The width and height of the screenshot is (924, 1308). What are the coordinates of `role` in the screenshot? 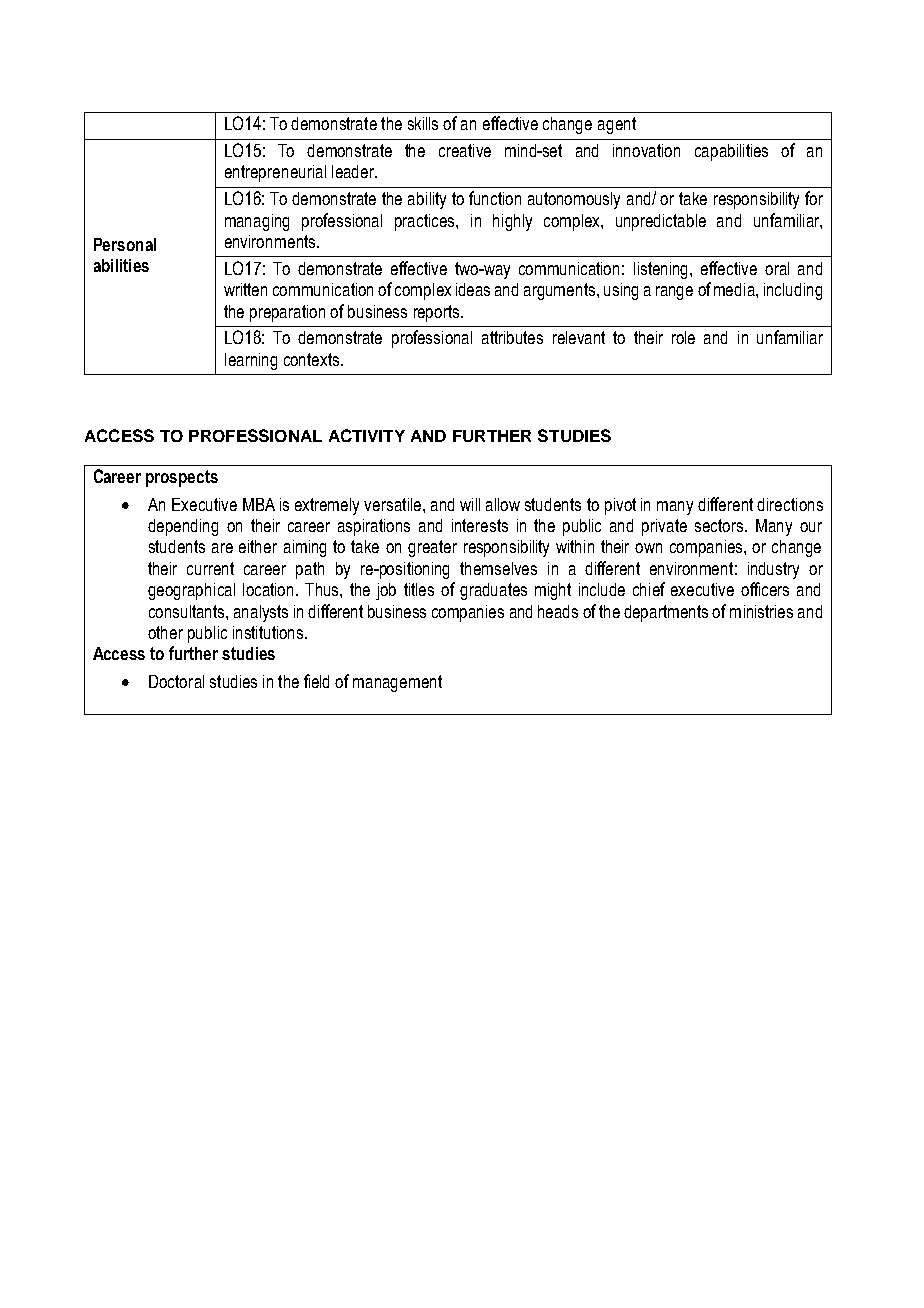 It's located at (683, 337).
